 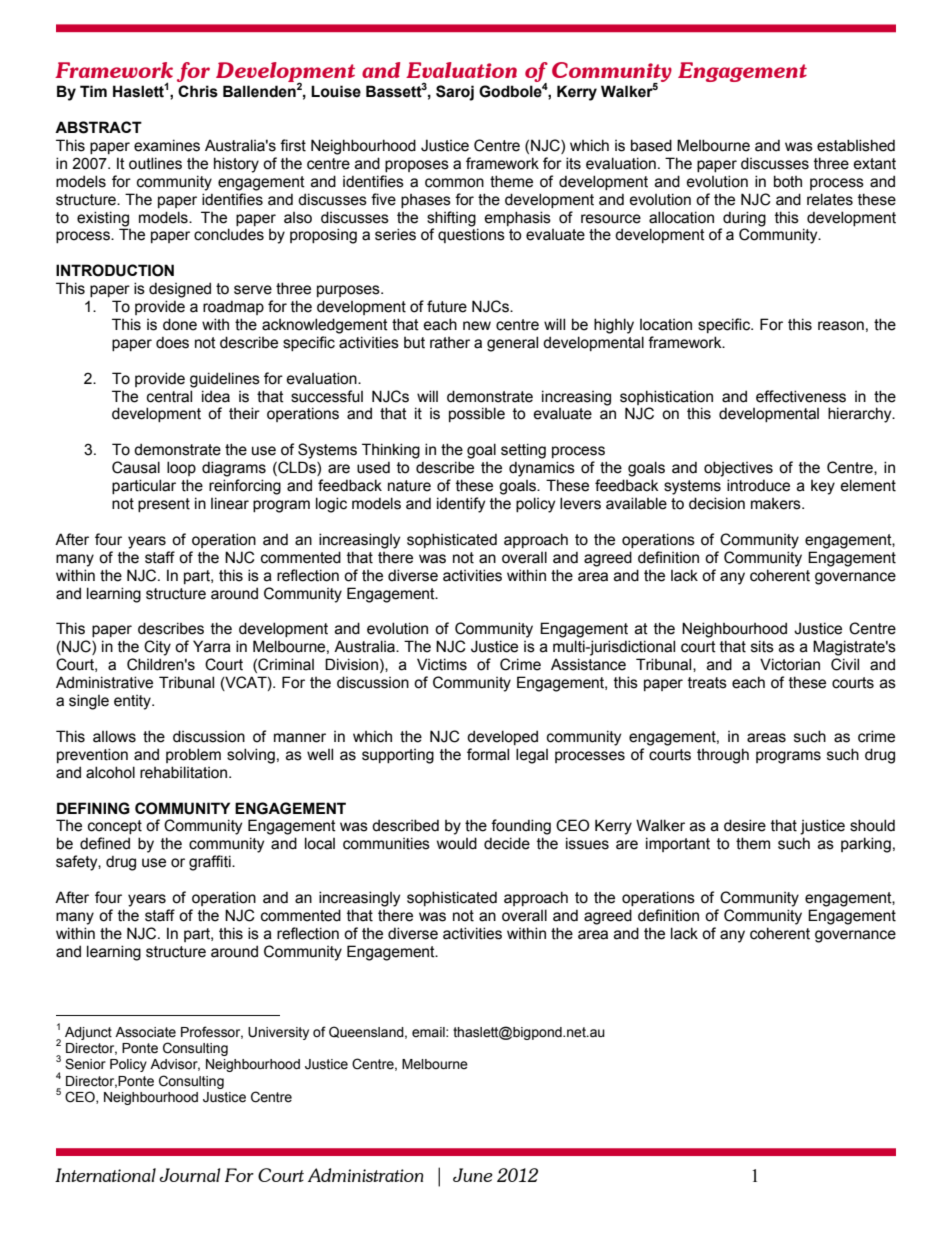 What do you see at coordinates (190, 1175) in the screenshot?
I see `Journal` at bounding box center [190, 1175].
